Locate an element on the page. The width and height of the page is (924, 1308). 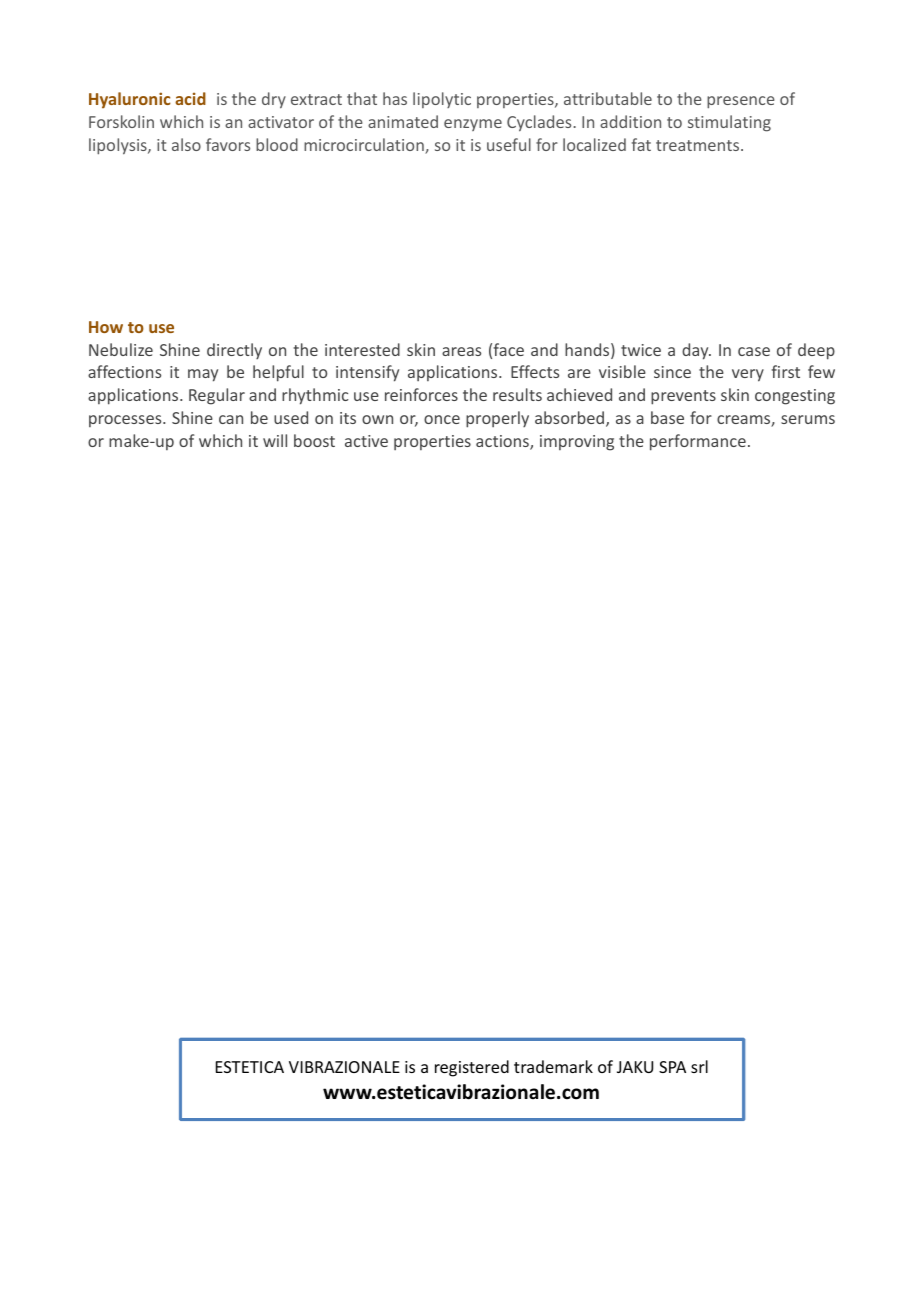
srl is located at coordinates (699, 1066).
